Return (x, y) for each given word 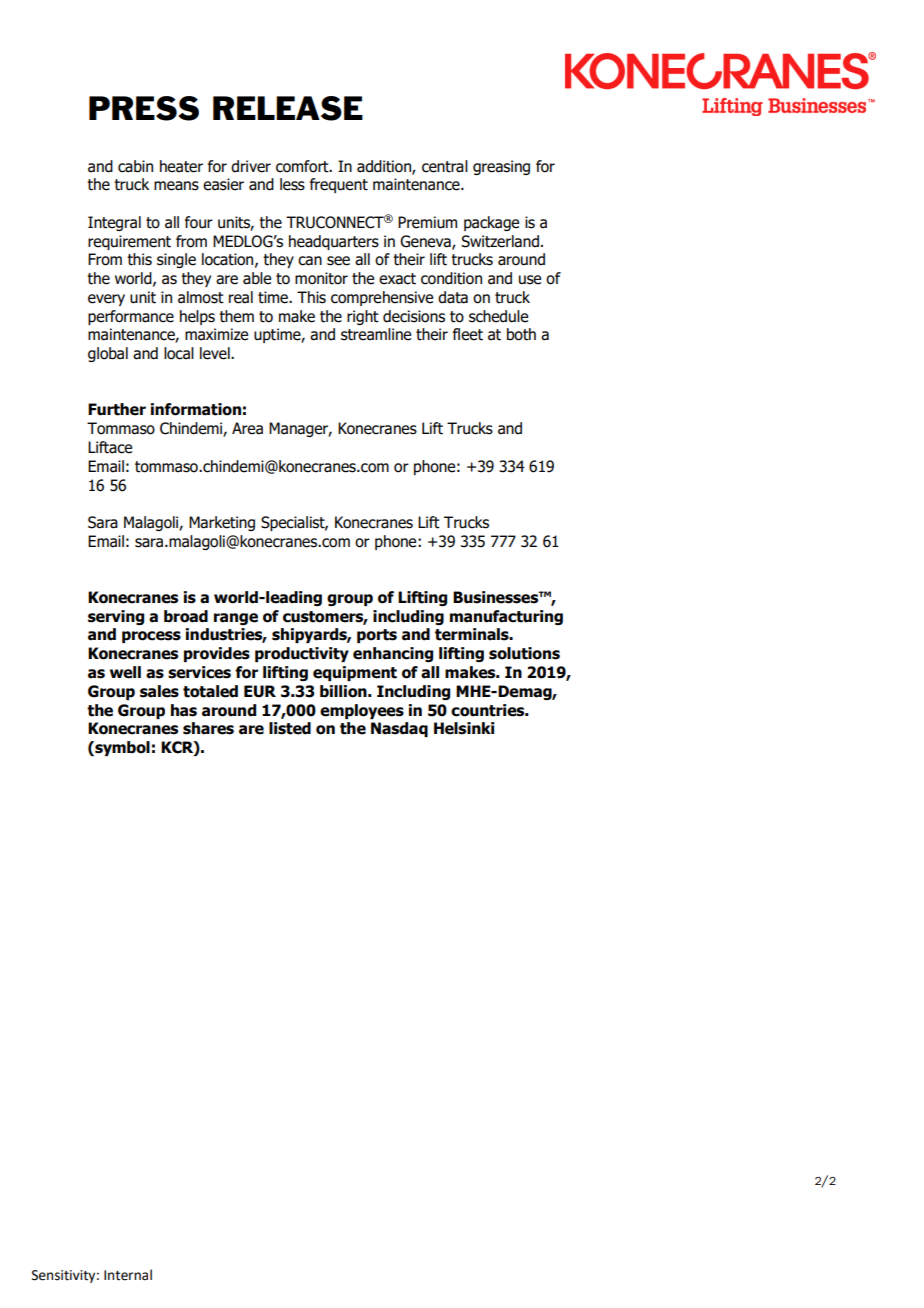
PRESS (144, 108)
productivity (302, 654)
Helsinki (464, 728)
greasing (501, 167)
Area (247, 428)
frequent (339, 185)
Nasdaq (399, 729)
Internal (128, 1275)
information (196, 409)
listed (290, 728)
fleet (468, 334)
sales (159, 691)
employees (362, 711)
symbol (121, 748)
